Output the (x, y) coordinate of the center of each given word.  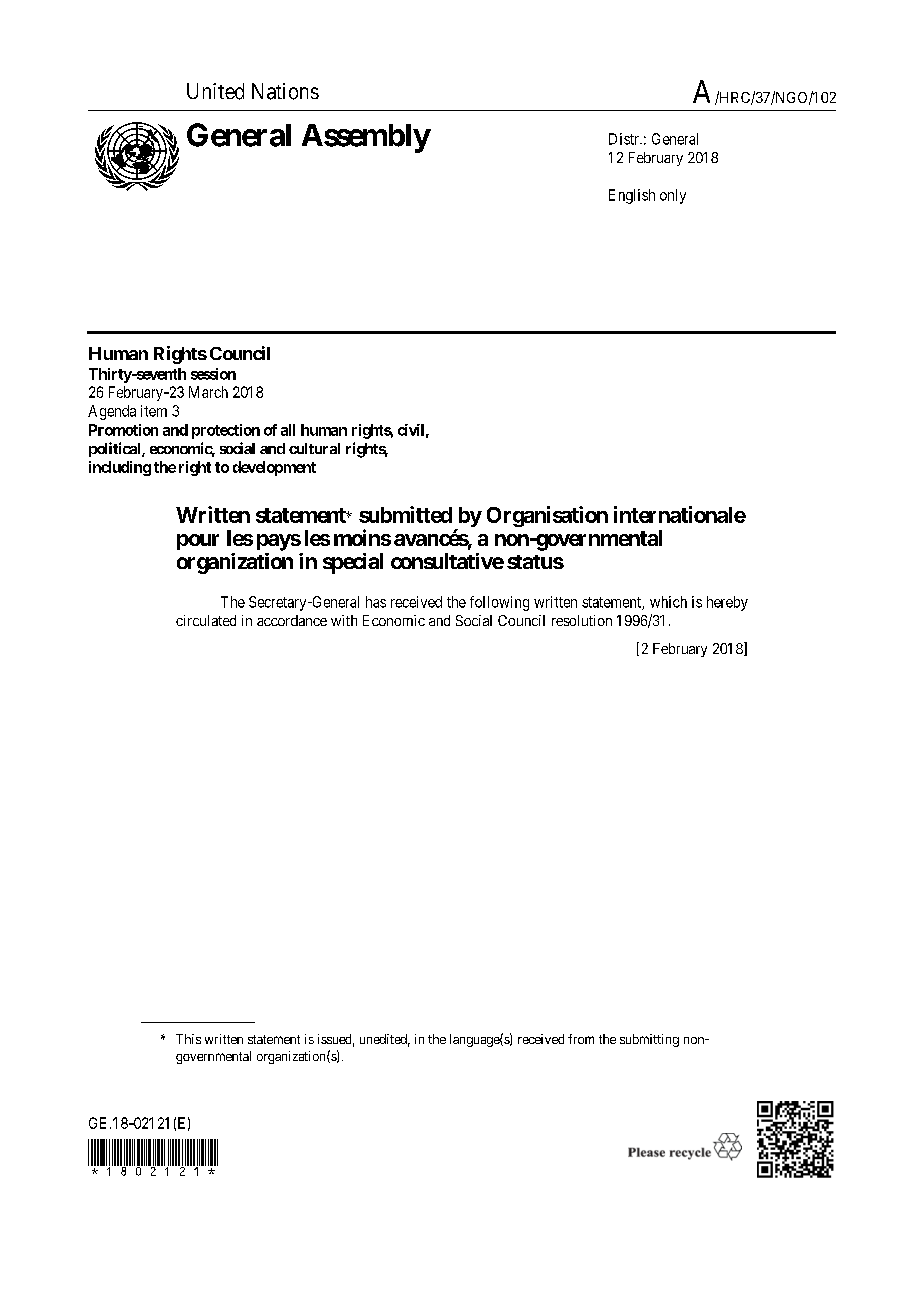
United (215, 91)
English (632, 196)
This (188, 1039)
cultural (314, 448)
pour (198, 542)
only (673, 196)
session (213, 374)
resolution (582, 620)
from (581, 1039)
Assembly (366, 138)
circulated (206, 620)
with (344, 620)
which (668, 602)
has (376, 602)
